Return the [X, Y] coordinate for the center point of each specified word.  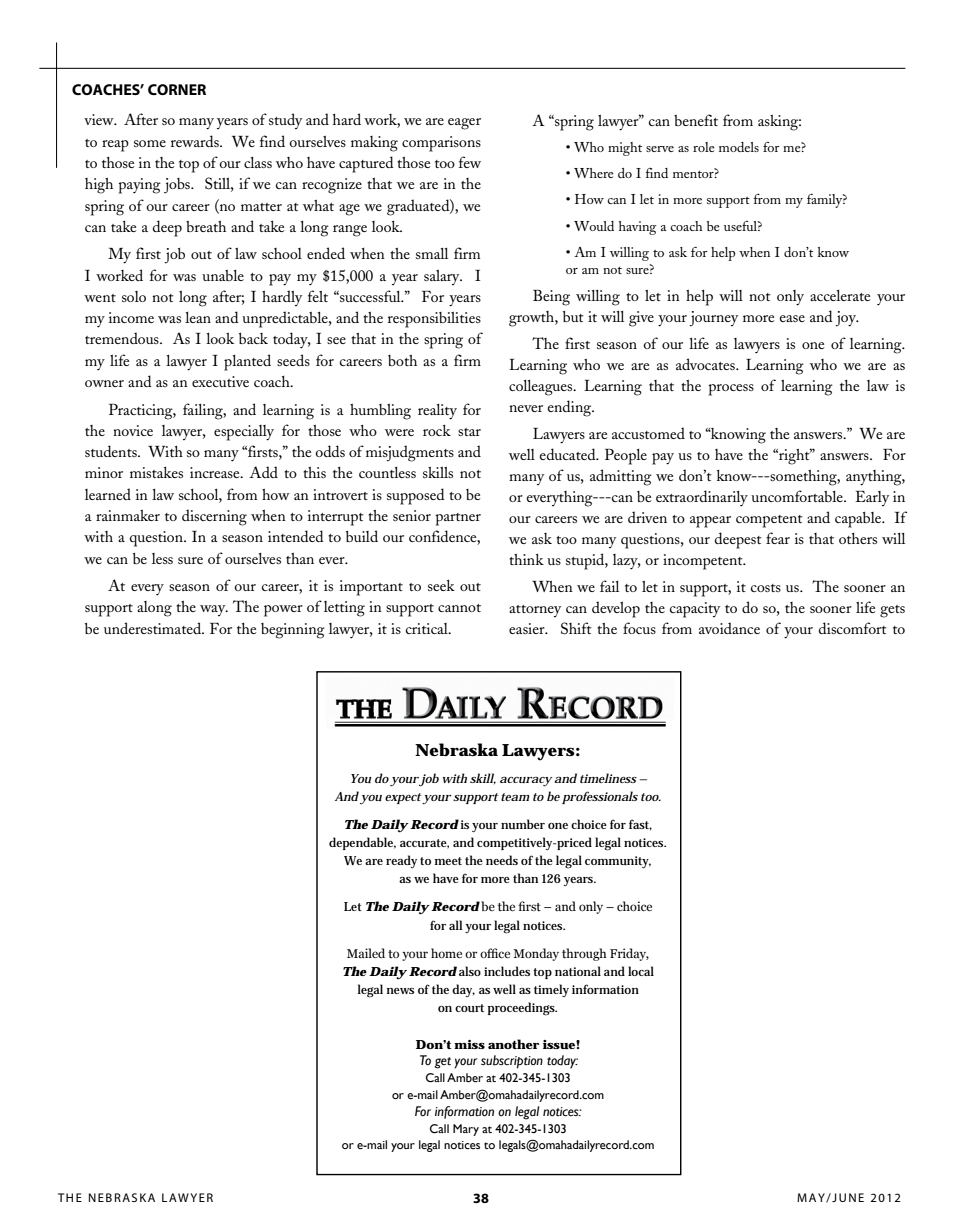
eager [464, 124]
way [214, 610]
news [400, 991]
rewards [196, 141]
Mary [466, 1130]
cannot [459, 608]
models [739, 147]
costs [766, 588]
